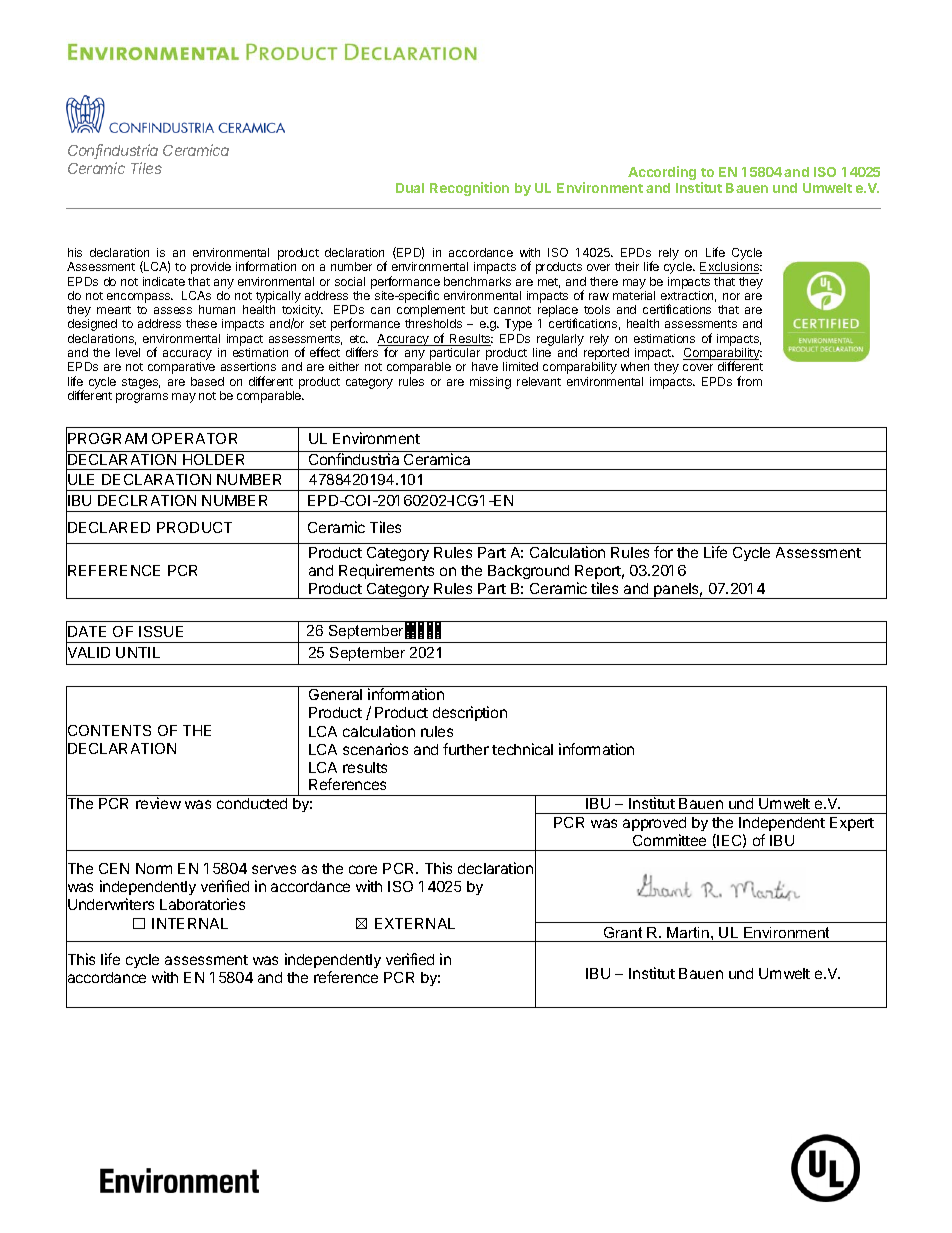  I want to click on Recognition, so click(469, 189).
